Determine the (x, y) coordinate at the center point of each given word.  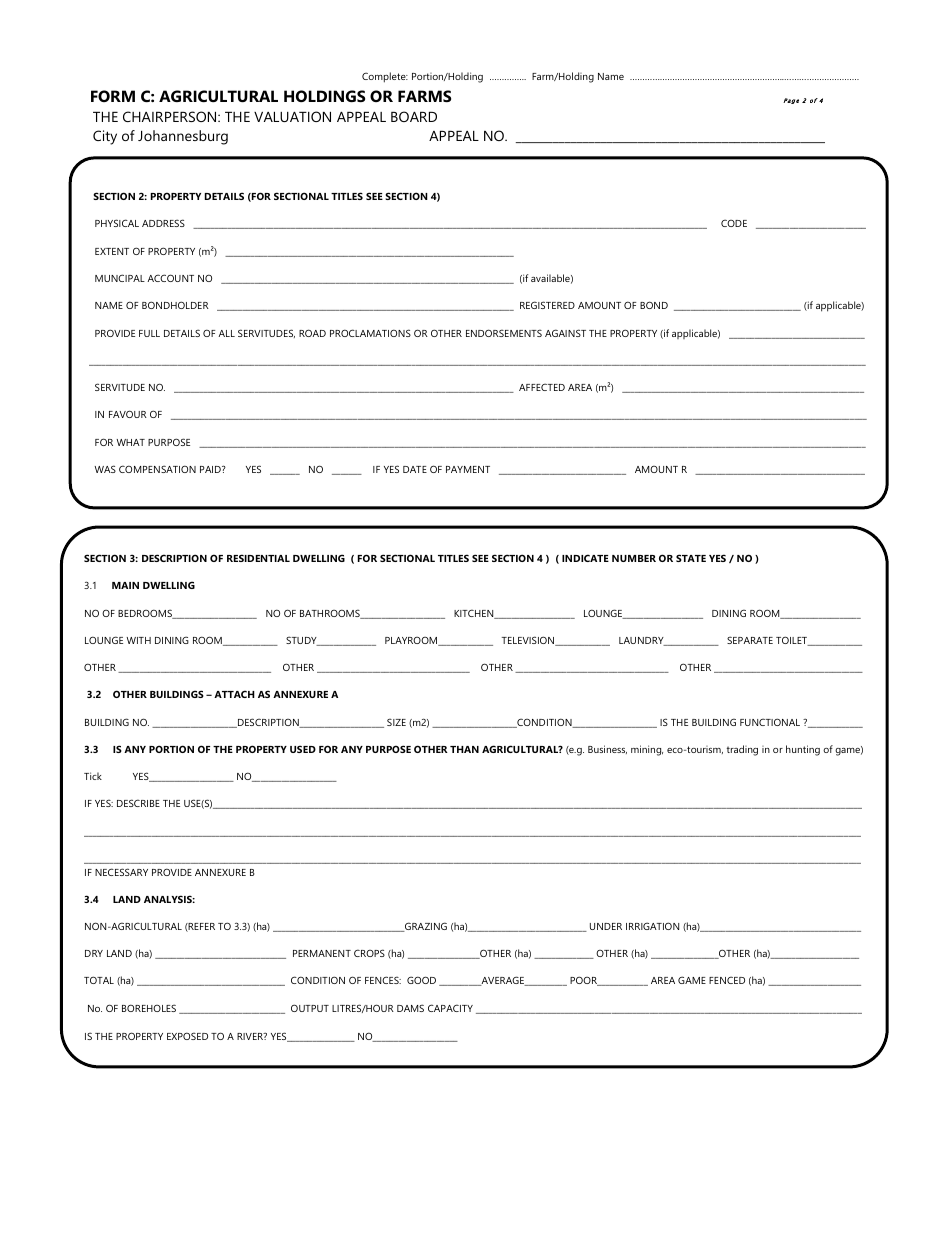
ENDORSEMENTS (504, 333)
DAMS (410, 1008)
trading (742, 750)
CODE (734, 223)
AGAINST (565, 333)
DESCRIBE (138, 803)
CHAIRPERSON (171, 116)
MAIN (125, 585)
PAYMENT (468, 469)
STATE (691, 558)
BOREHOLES (149, 1008)
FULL (149, 333)
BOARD (414, 116)
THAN (464, 749)
